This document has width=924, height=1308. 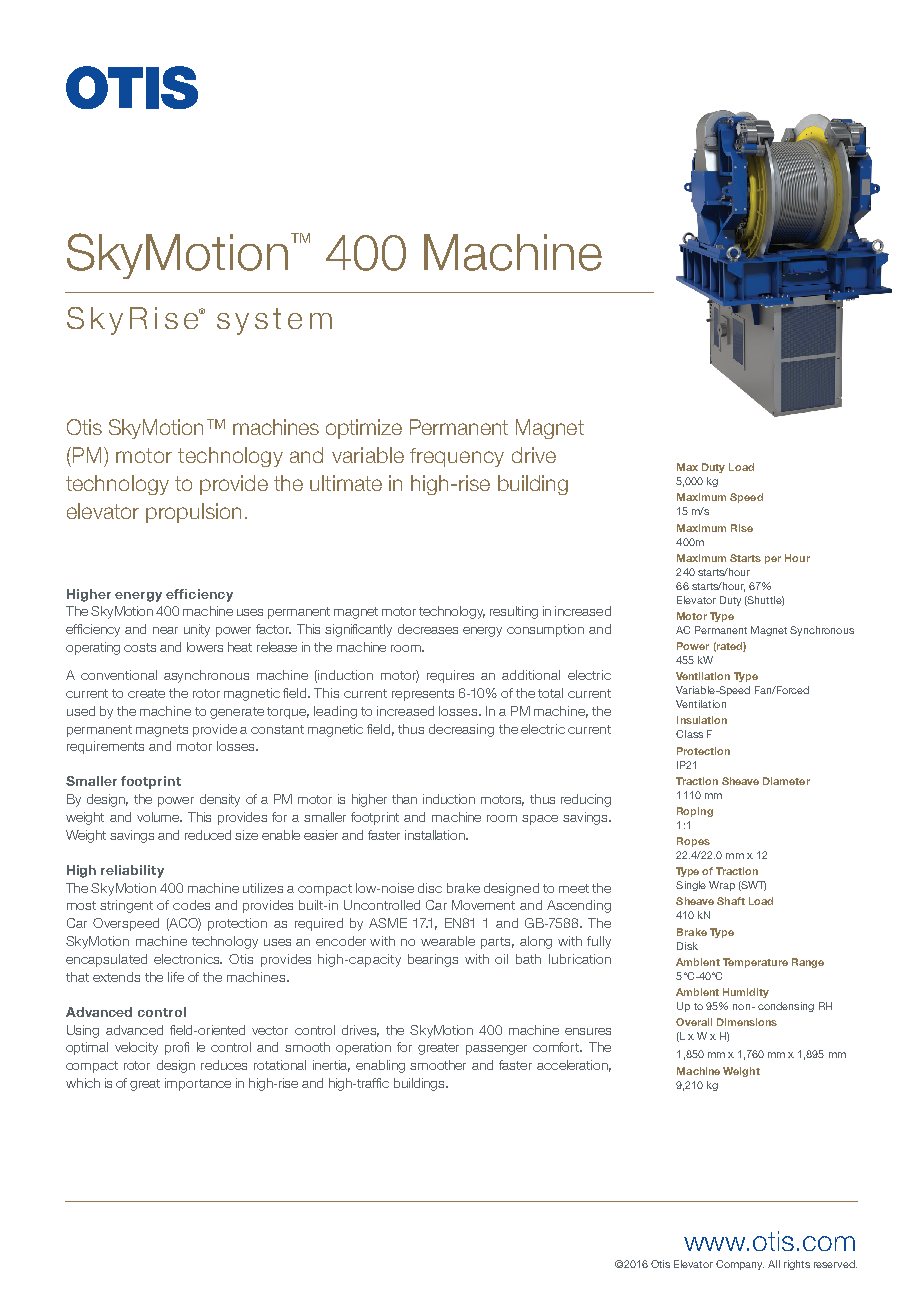 I want to click on frequency, so click(x=457, y=457).
